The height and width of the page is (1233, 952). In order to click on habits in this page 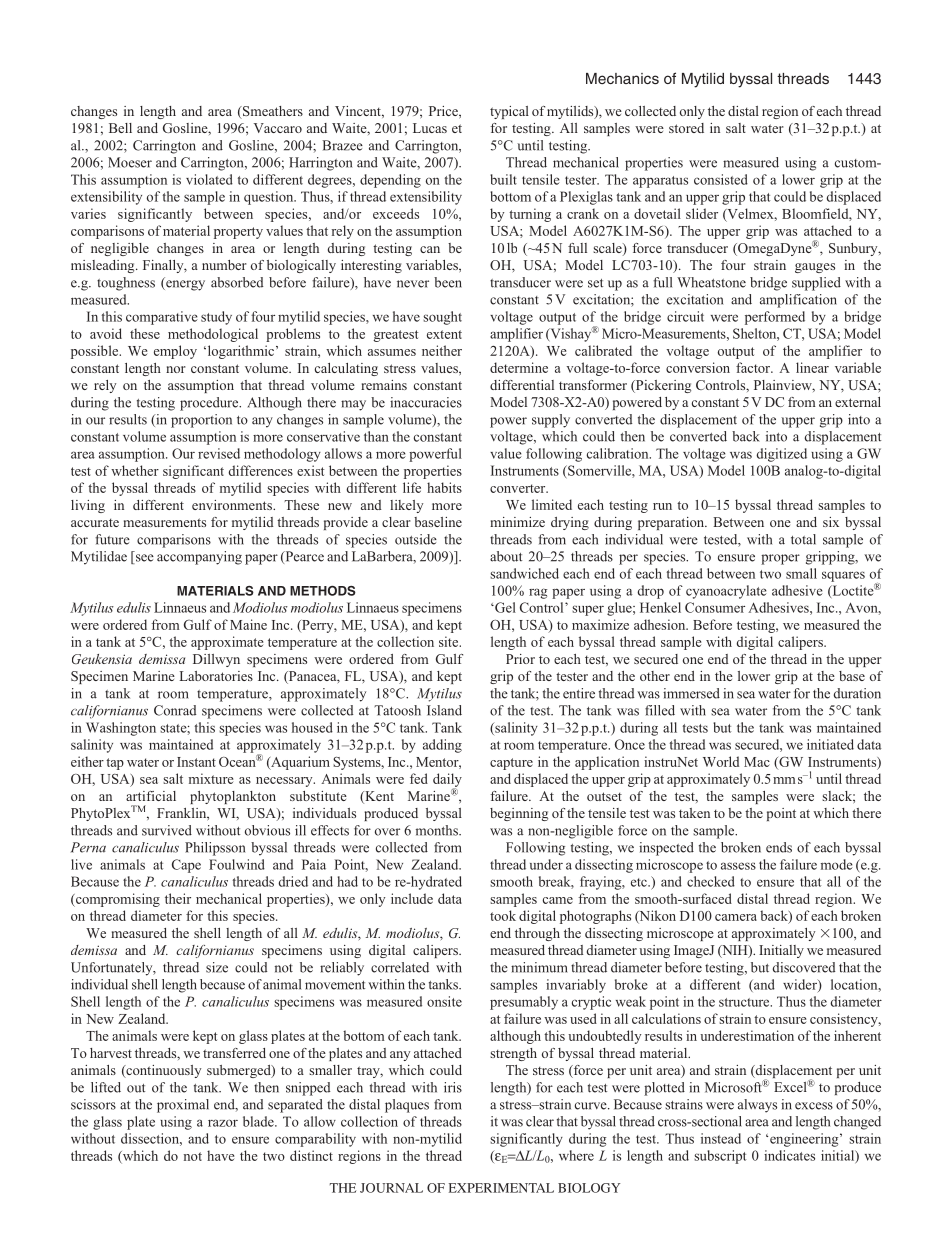, I will do `click(444, 487)`.
